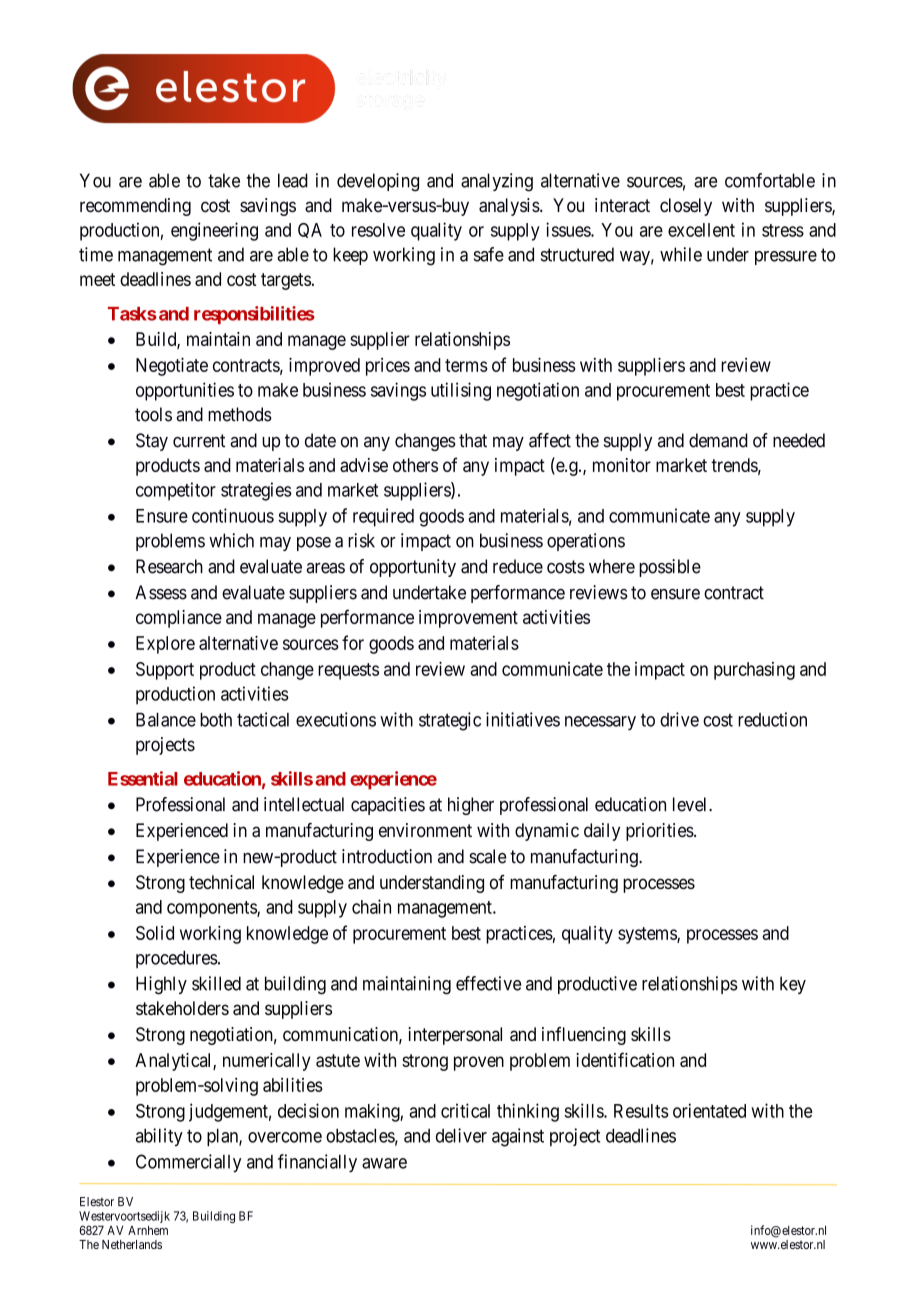 Image resolution: width=924 pixels, height=1308 pixels. Describe the element at coordinates (660, 832) in the screenshot. I see `priorities` at that location.
